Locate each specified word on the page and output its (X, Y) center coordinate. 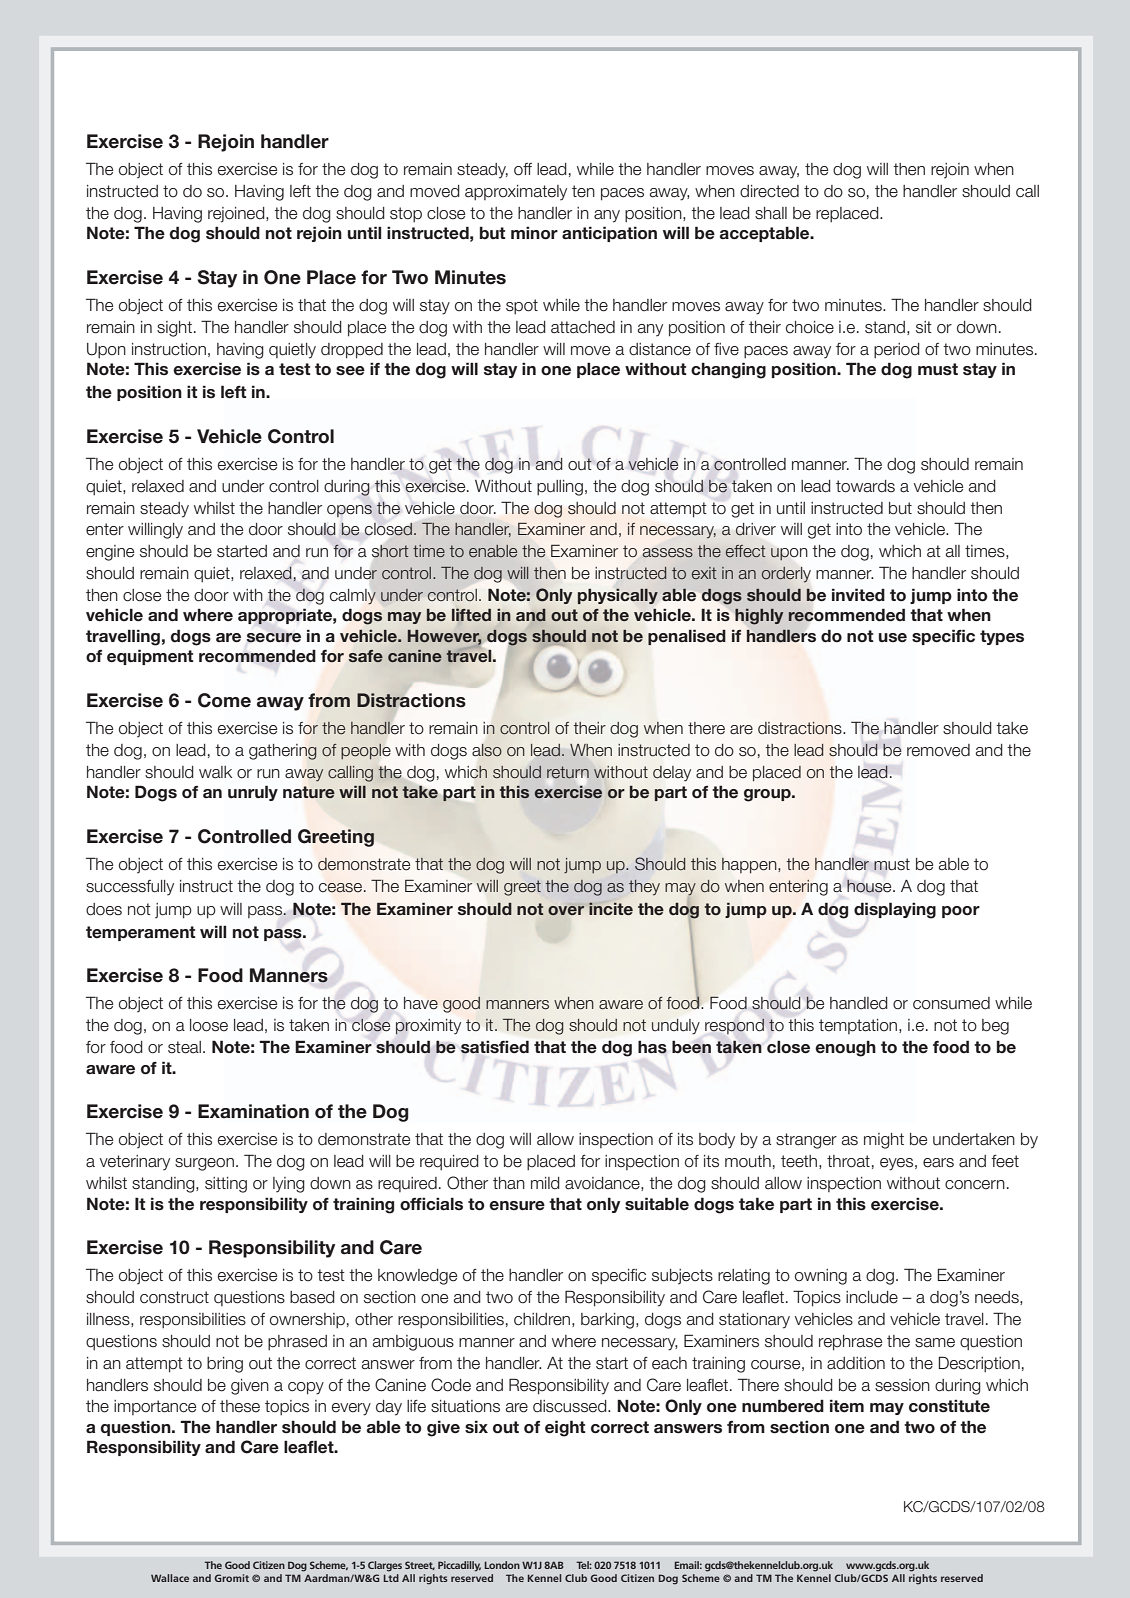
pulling (560, 488)
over (566, 910)
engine (110, 553)
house (870, 886)
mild (545, 1183)
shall (771, 213)
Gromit (232, 1578)
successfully (130, 888)
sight (174, 329)
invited (858, 594)
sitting (226, 1185)
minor (534, 233)
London (502, 1565)
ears (938, 1163)
